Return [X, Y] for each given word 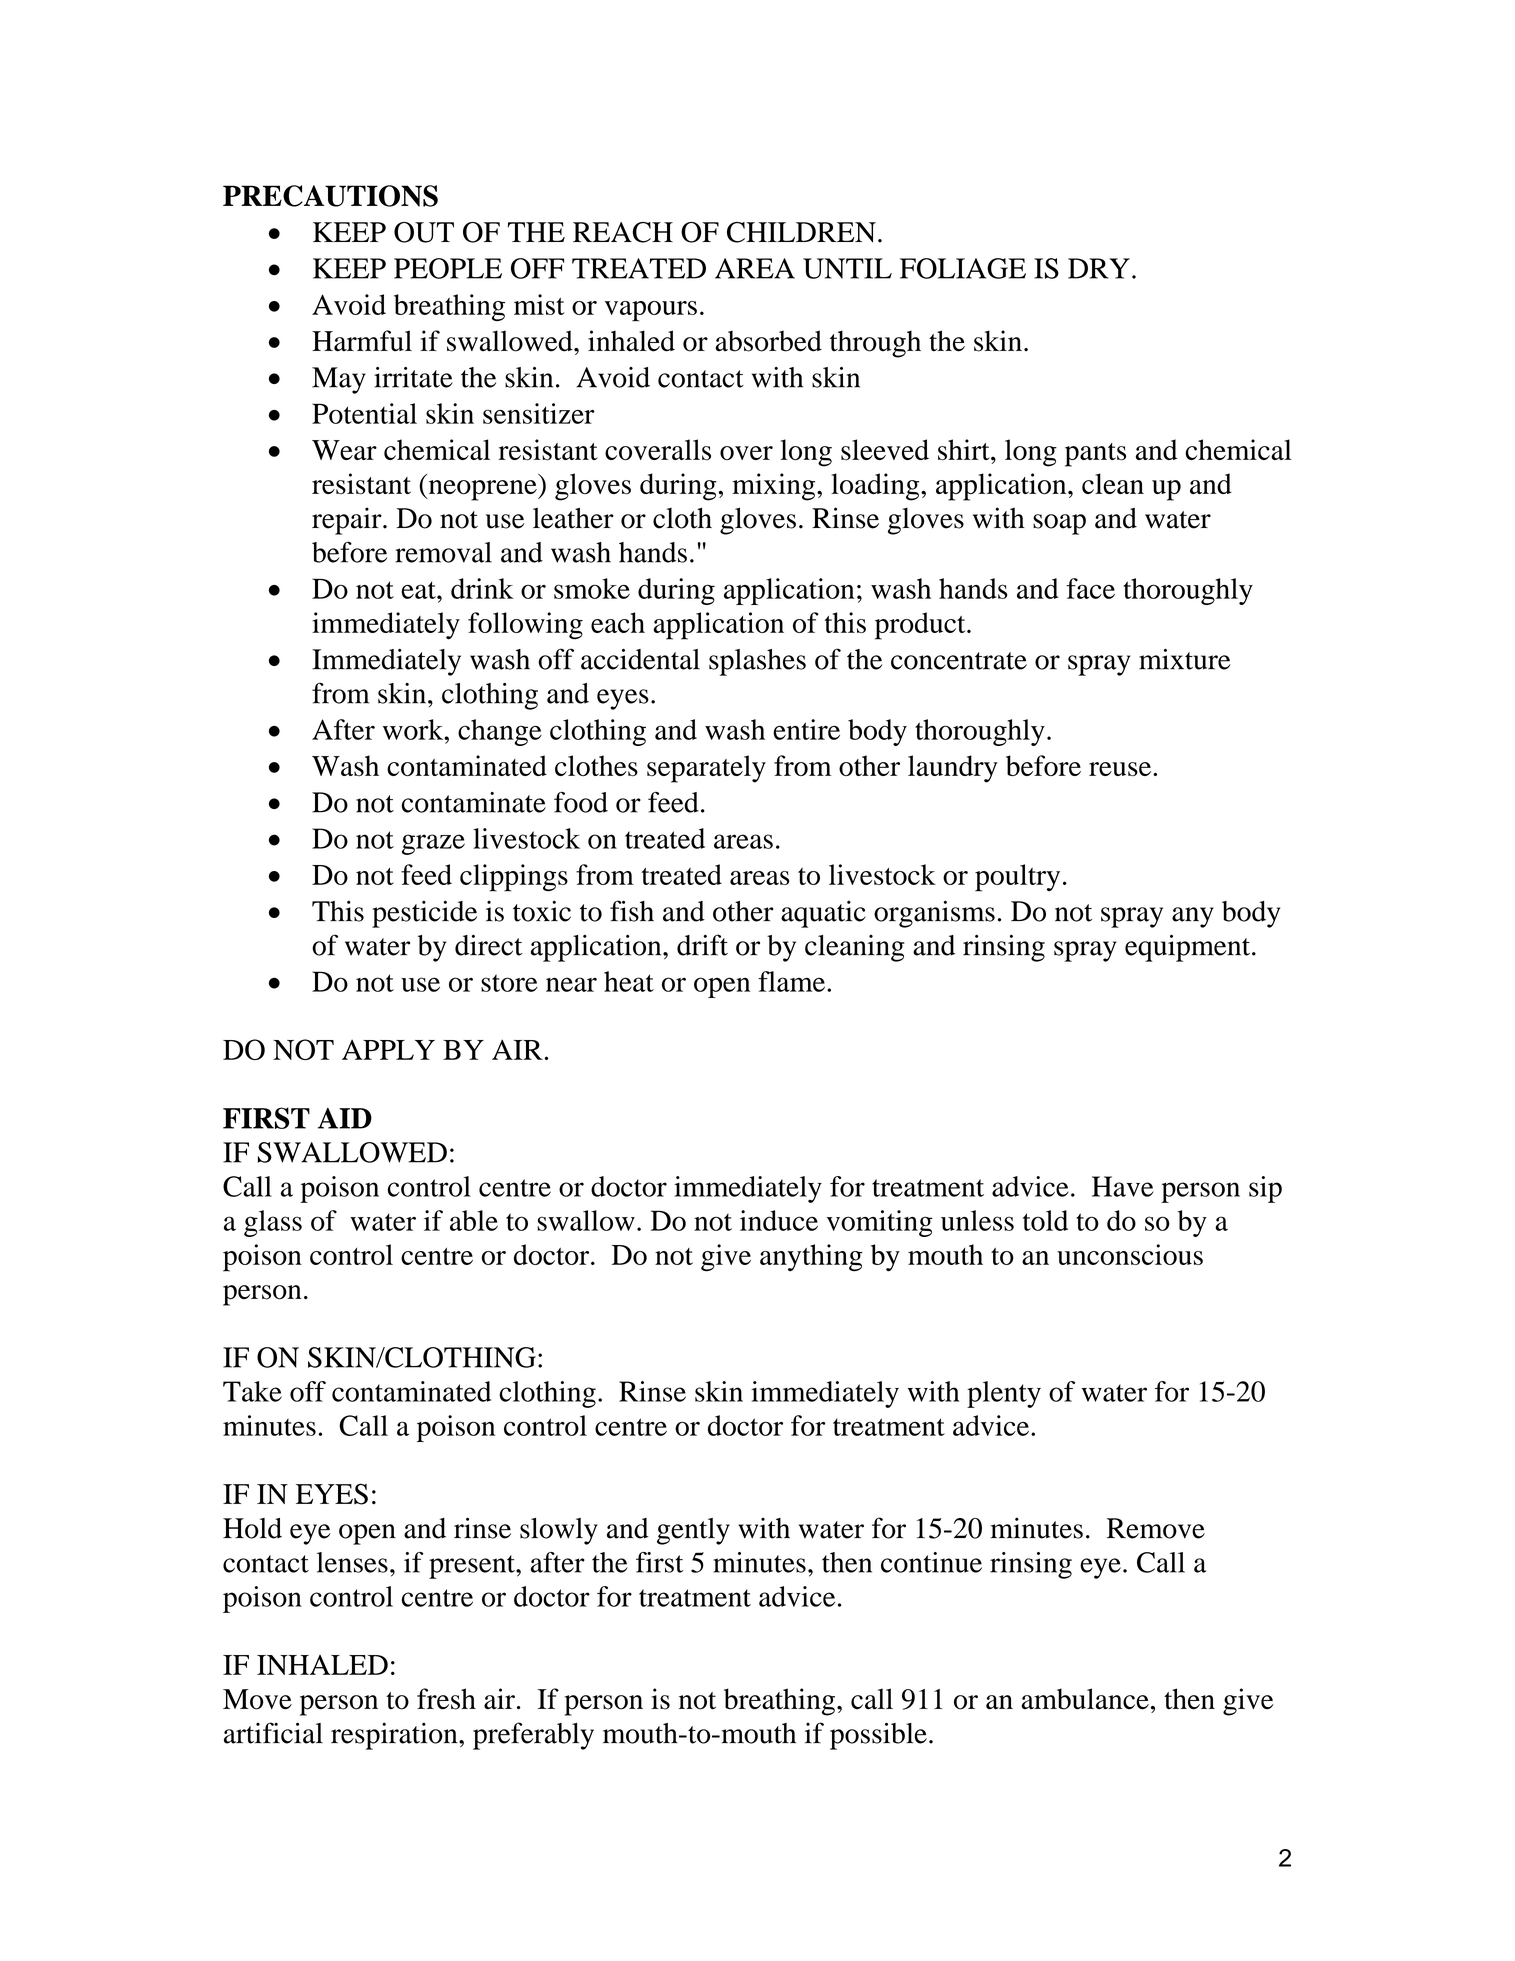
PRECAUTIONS [330, 196]
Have [1122, 1186]
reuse [1121, 769]
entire [806, 729]
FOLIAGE [963, 268]
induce [779, 1220]
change [500, 732]
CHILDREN [801, 232]
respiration [395, 1736]
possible [878, 1736]
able [474, 1220]
